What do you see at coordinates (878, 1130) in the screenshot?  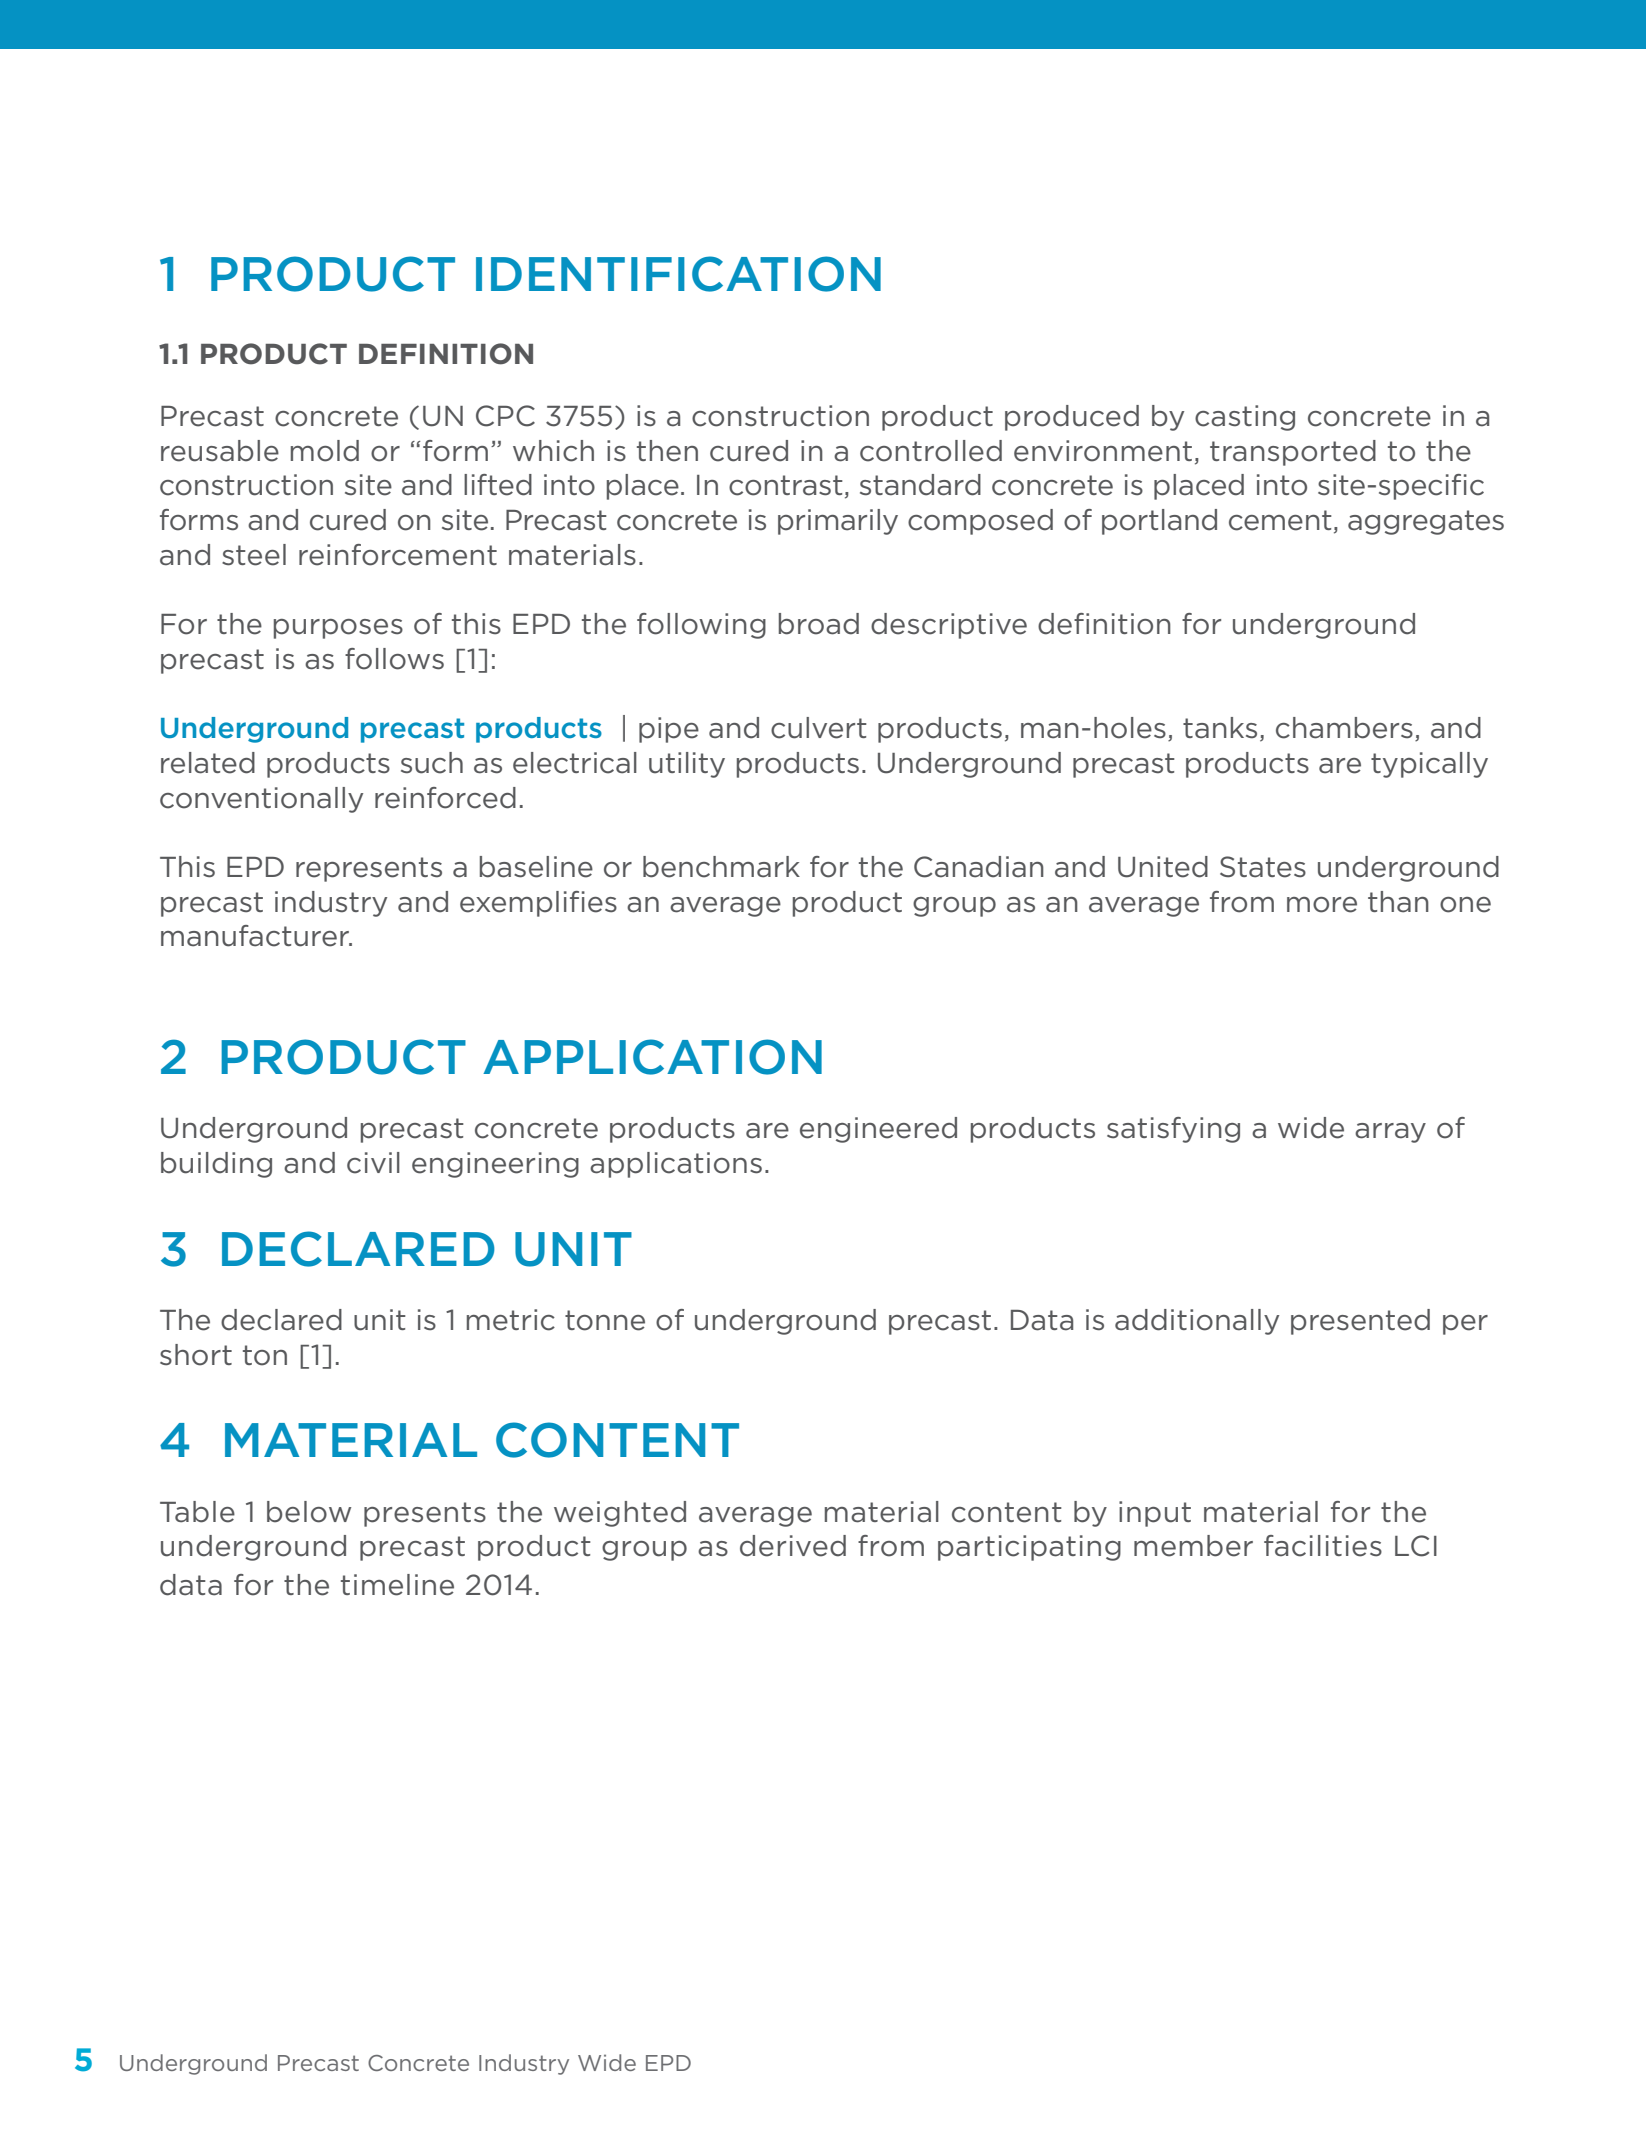 I see `engineered` at bounding box center [878, 1130].
